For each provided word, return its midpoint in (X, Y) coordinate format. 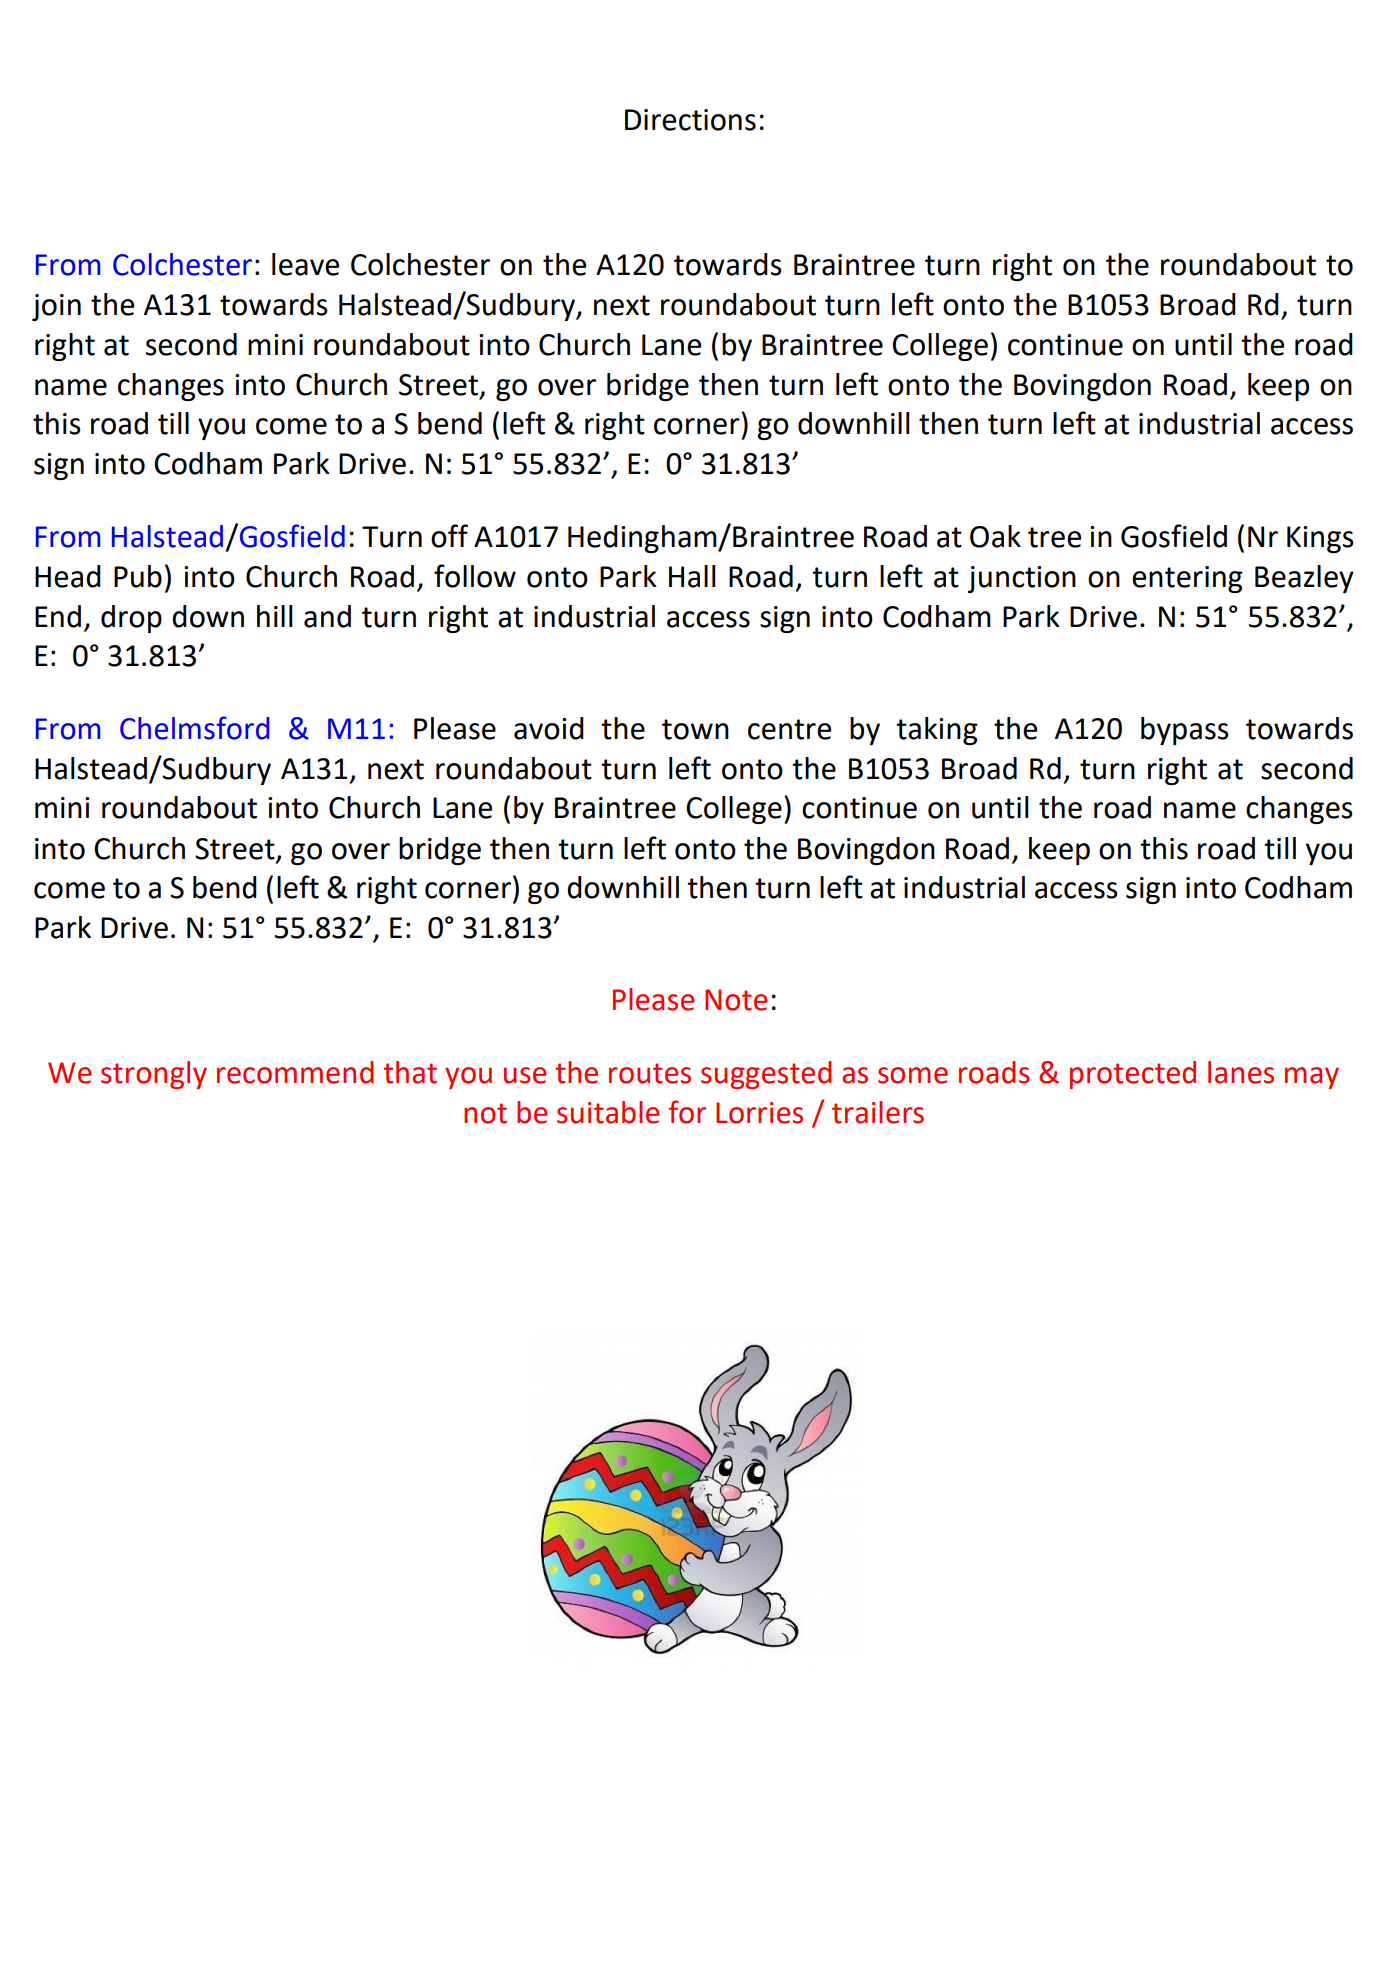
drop (131, 619)
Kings (1320, 539)
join (56, 307)
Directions (690, 120)
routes (650, 1073)
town (695, 729)
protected (1133, 1075)
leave (305, 264)
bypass (1185, 731)
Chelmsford (195, 728)
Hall (692, 576)
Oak (995, 536)
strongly (154, 1075)
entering (1187, 579)
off (449, 536)
